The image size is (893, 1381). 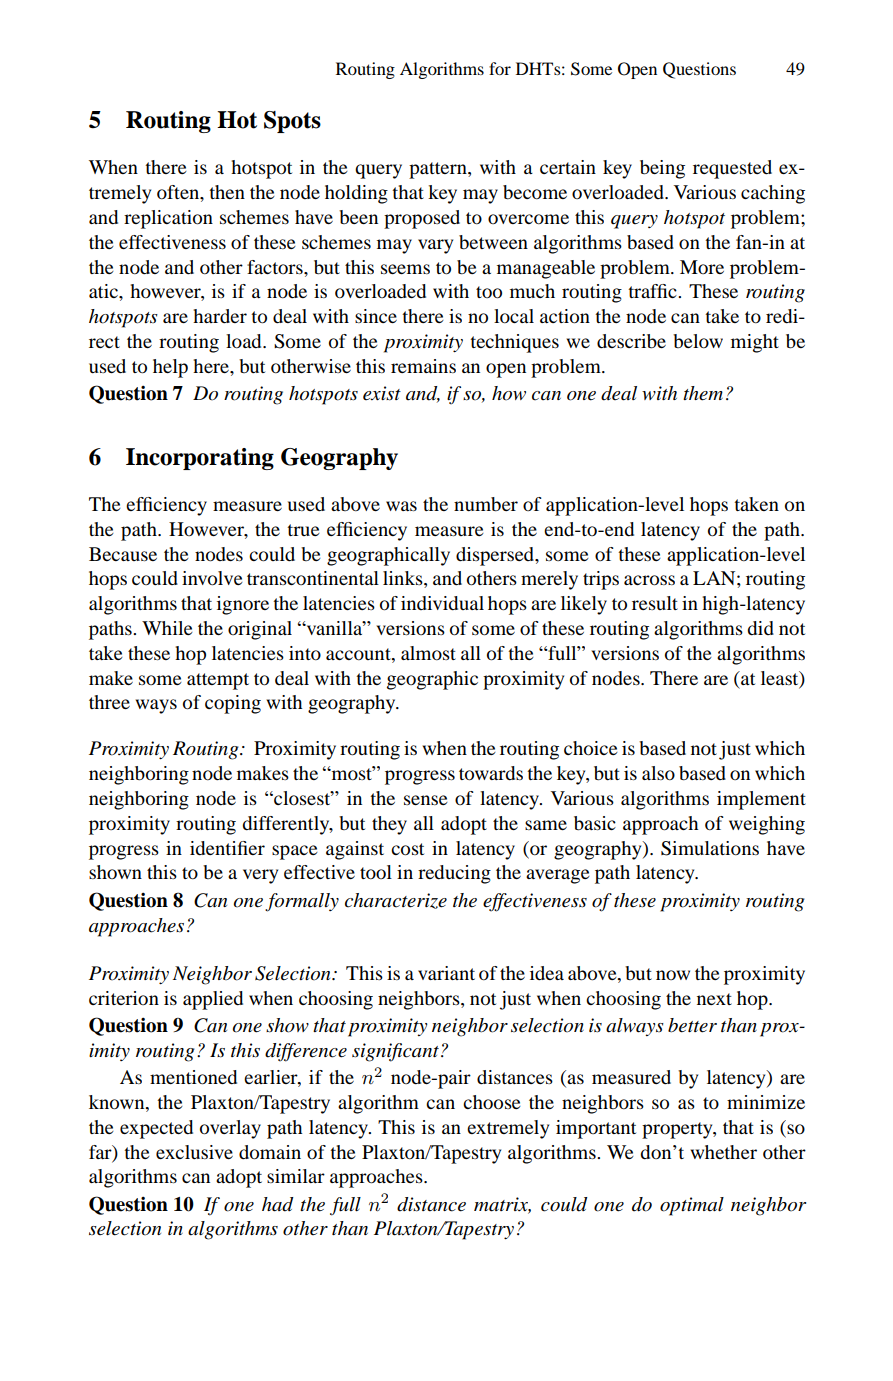 I want to click on proposed, so click(x=422, y=219).
